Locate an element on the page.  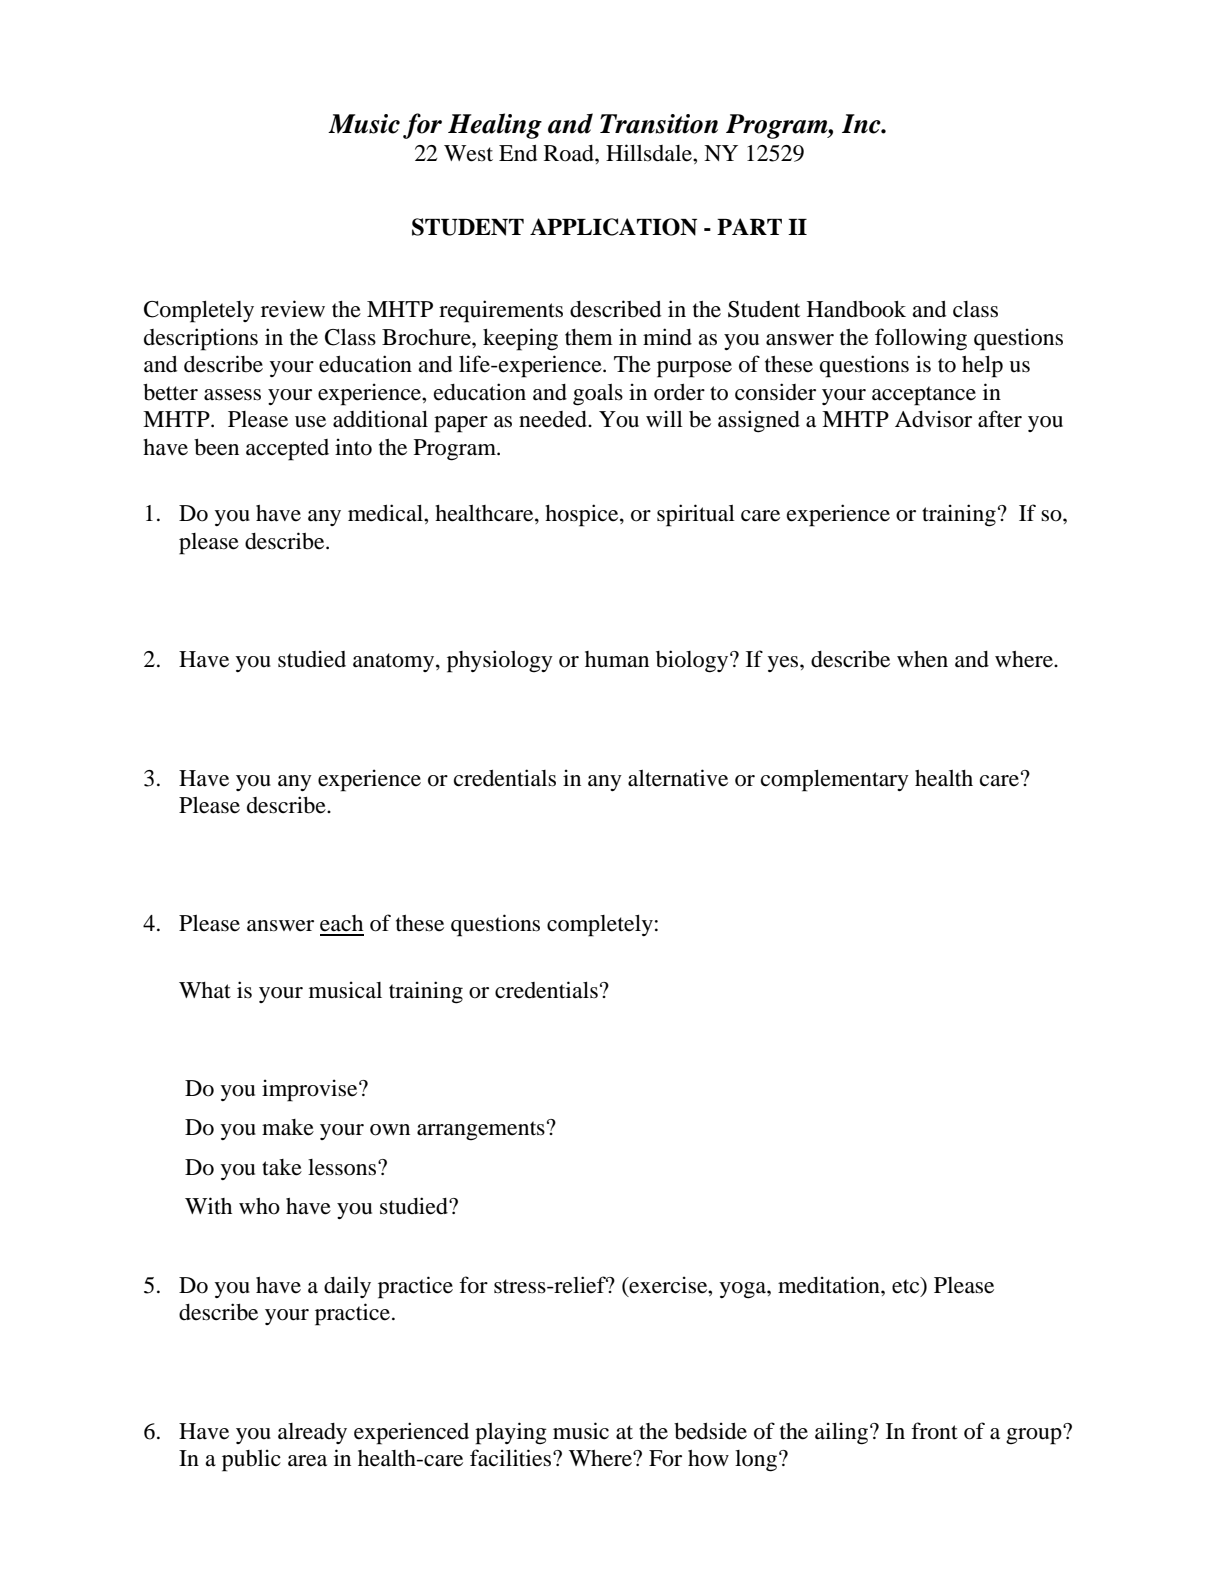
complementary is located at coordinates (835, 781).
